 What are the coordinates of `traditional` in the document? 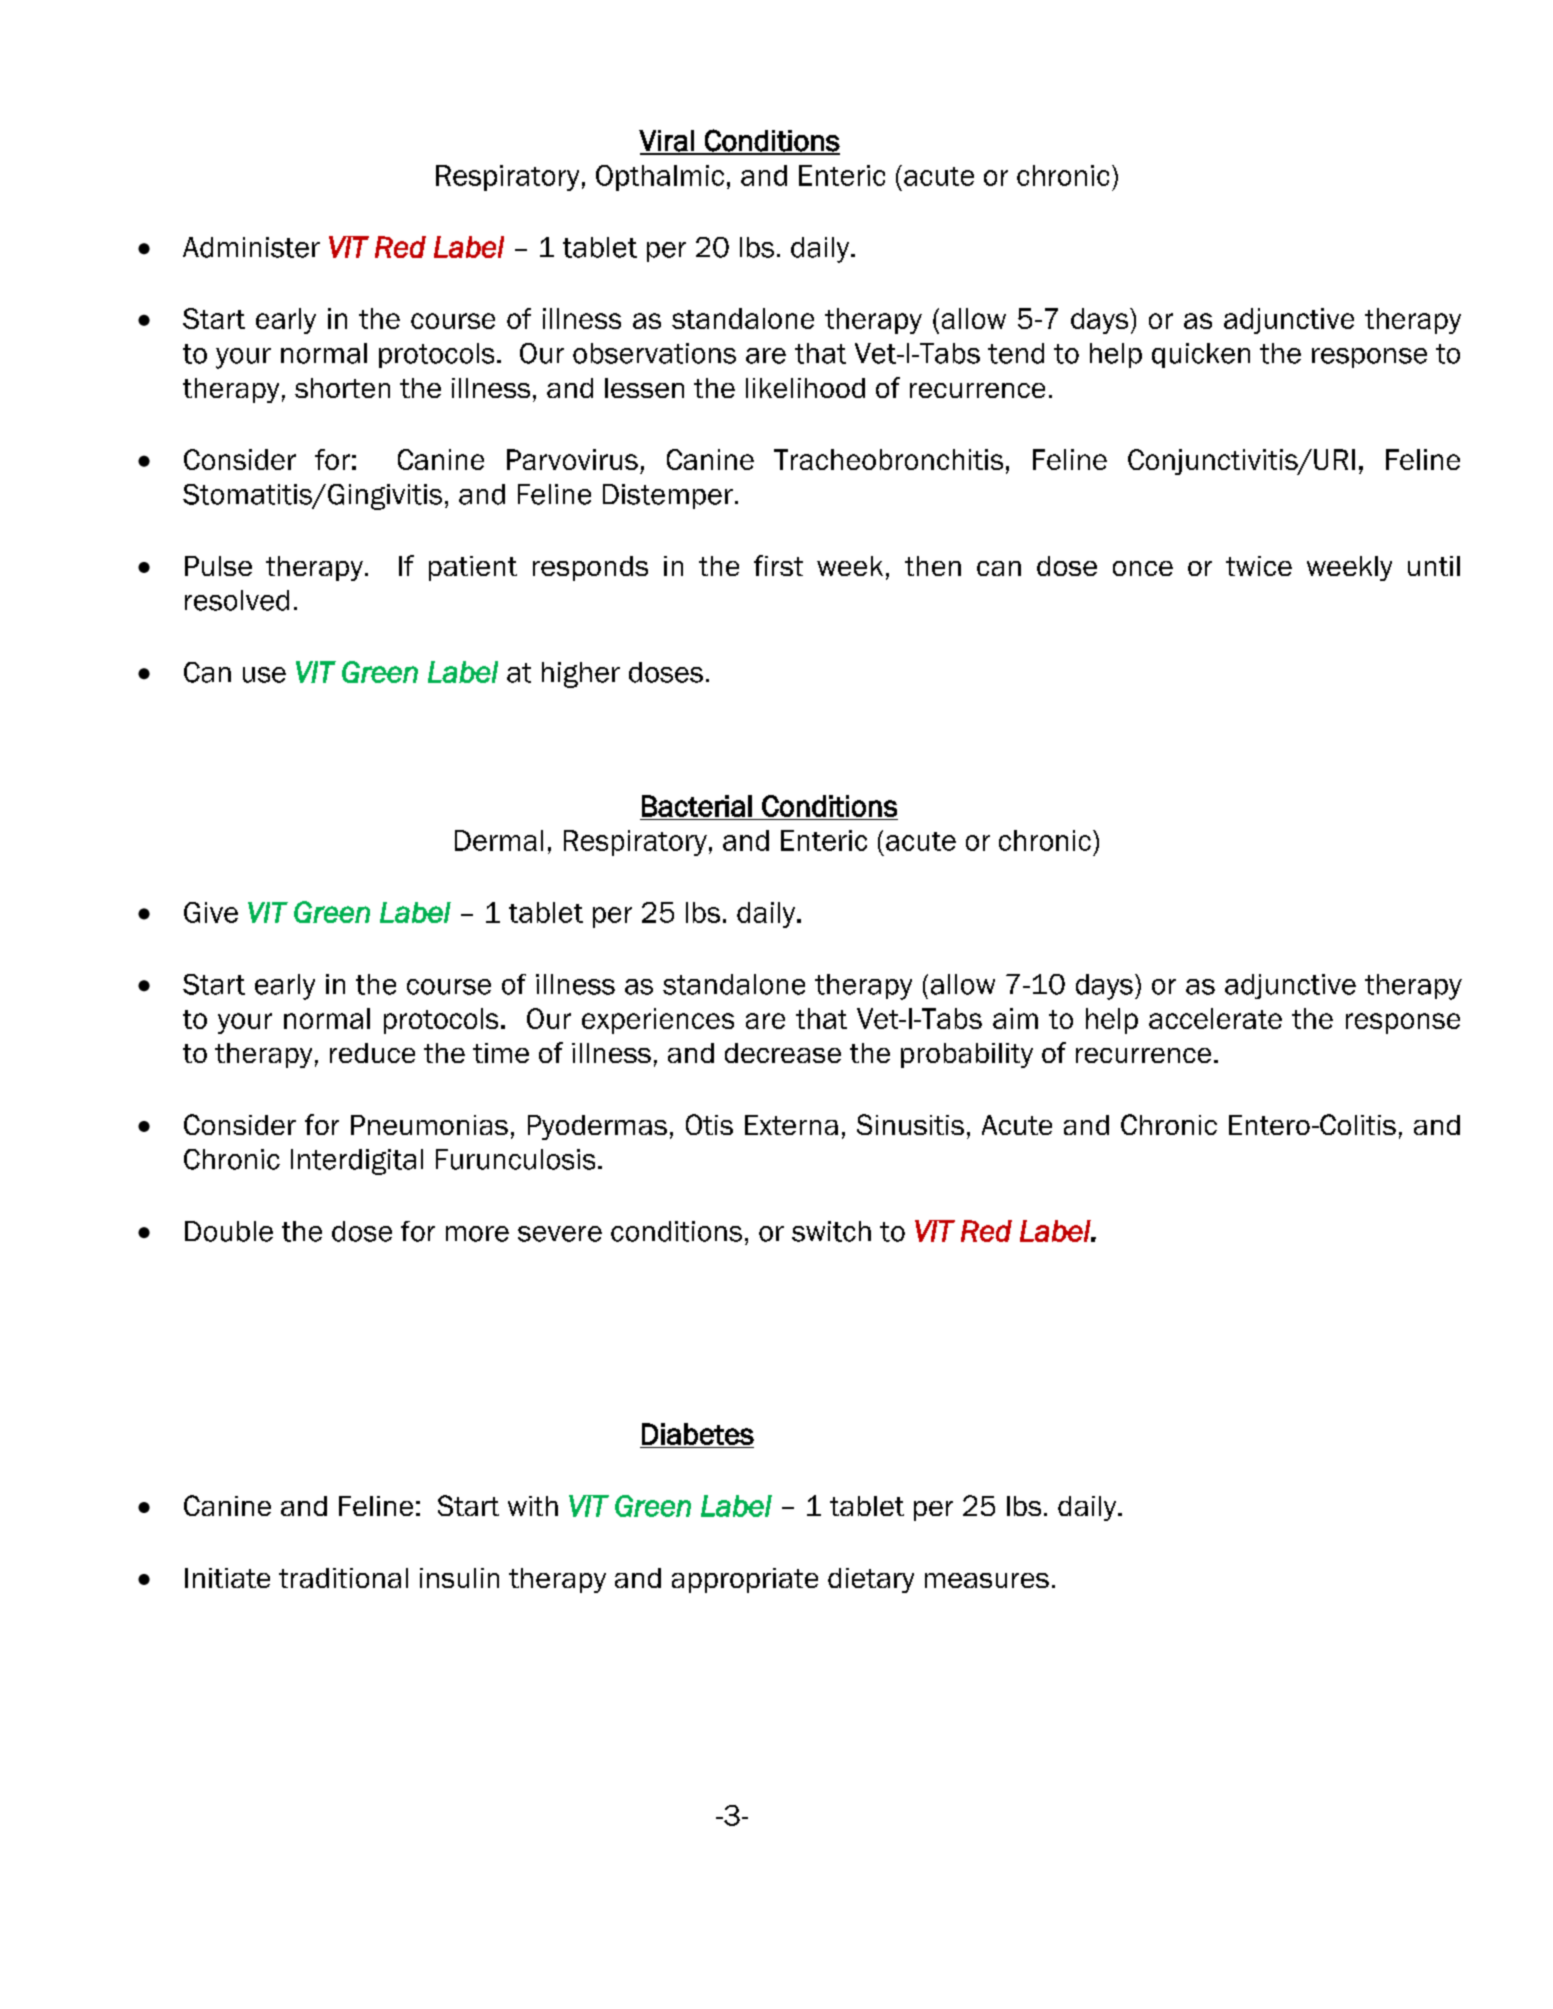 It's located at (343, 1578).
